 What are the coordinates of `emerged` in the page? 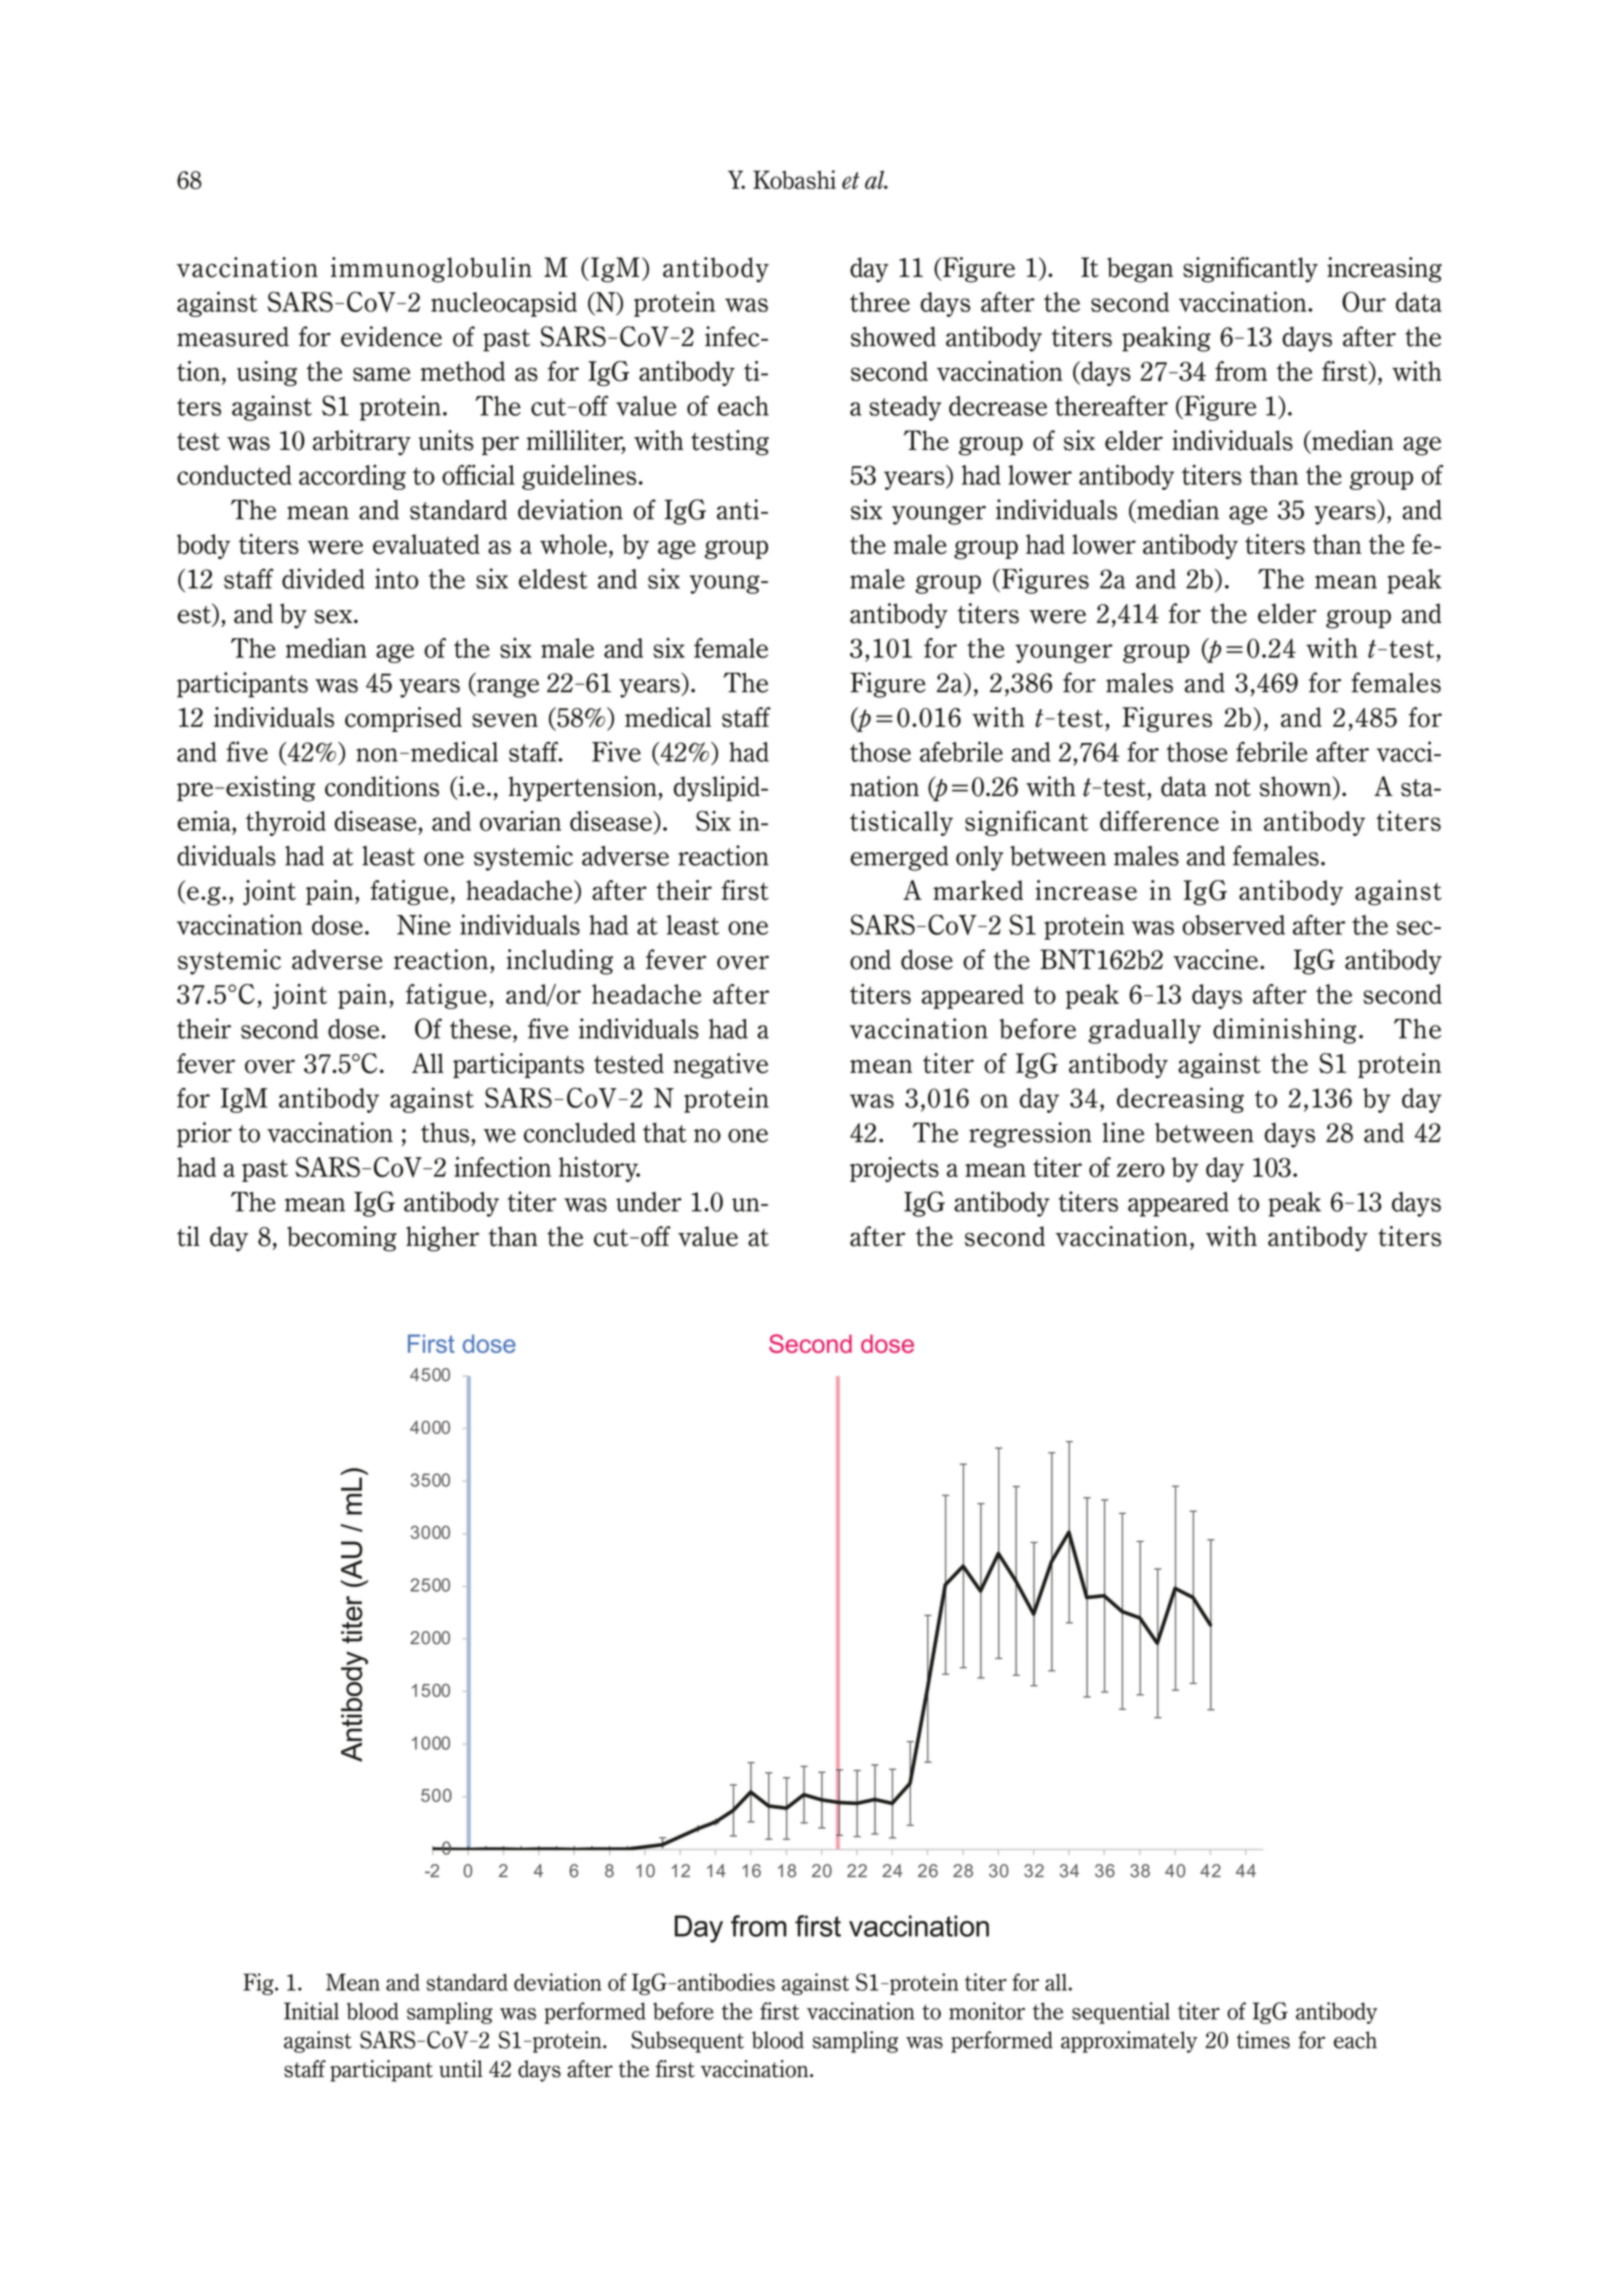 It's located at (899, 858).
